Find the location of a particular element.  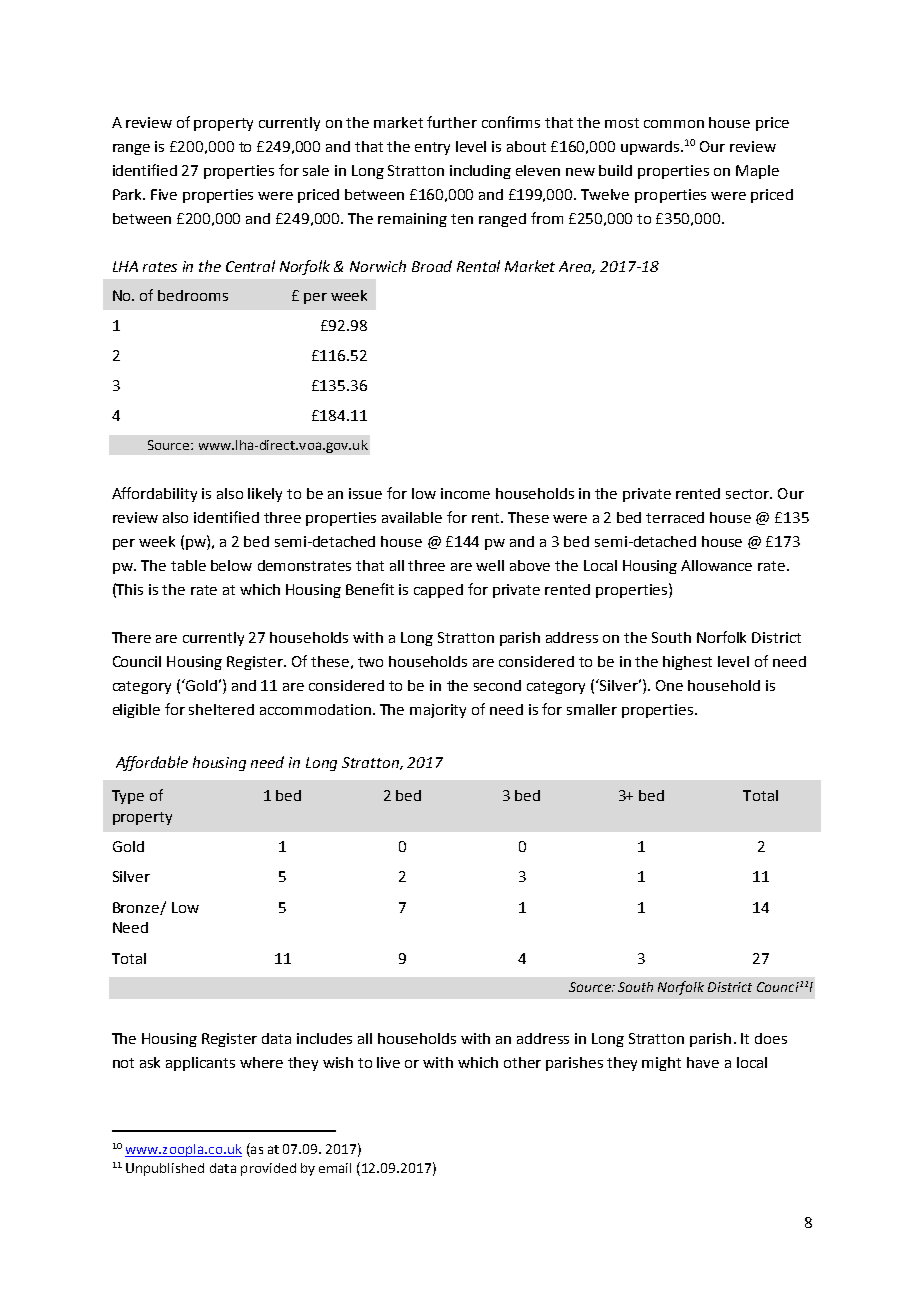

entry is located at coordinates (432, 148).
